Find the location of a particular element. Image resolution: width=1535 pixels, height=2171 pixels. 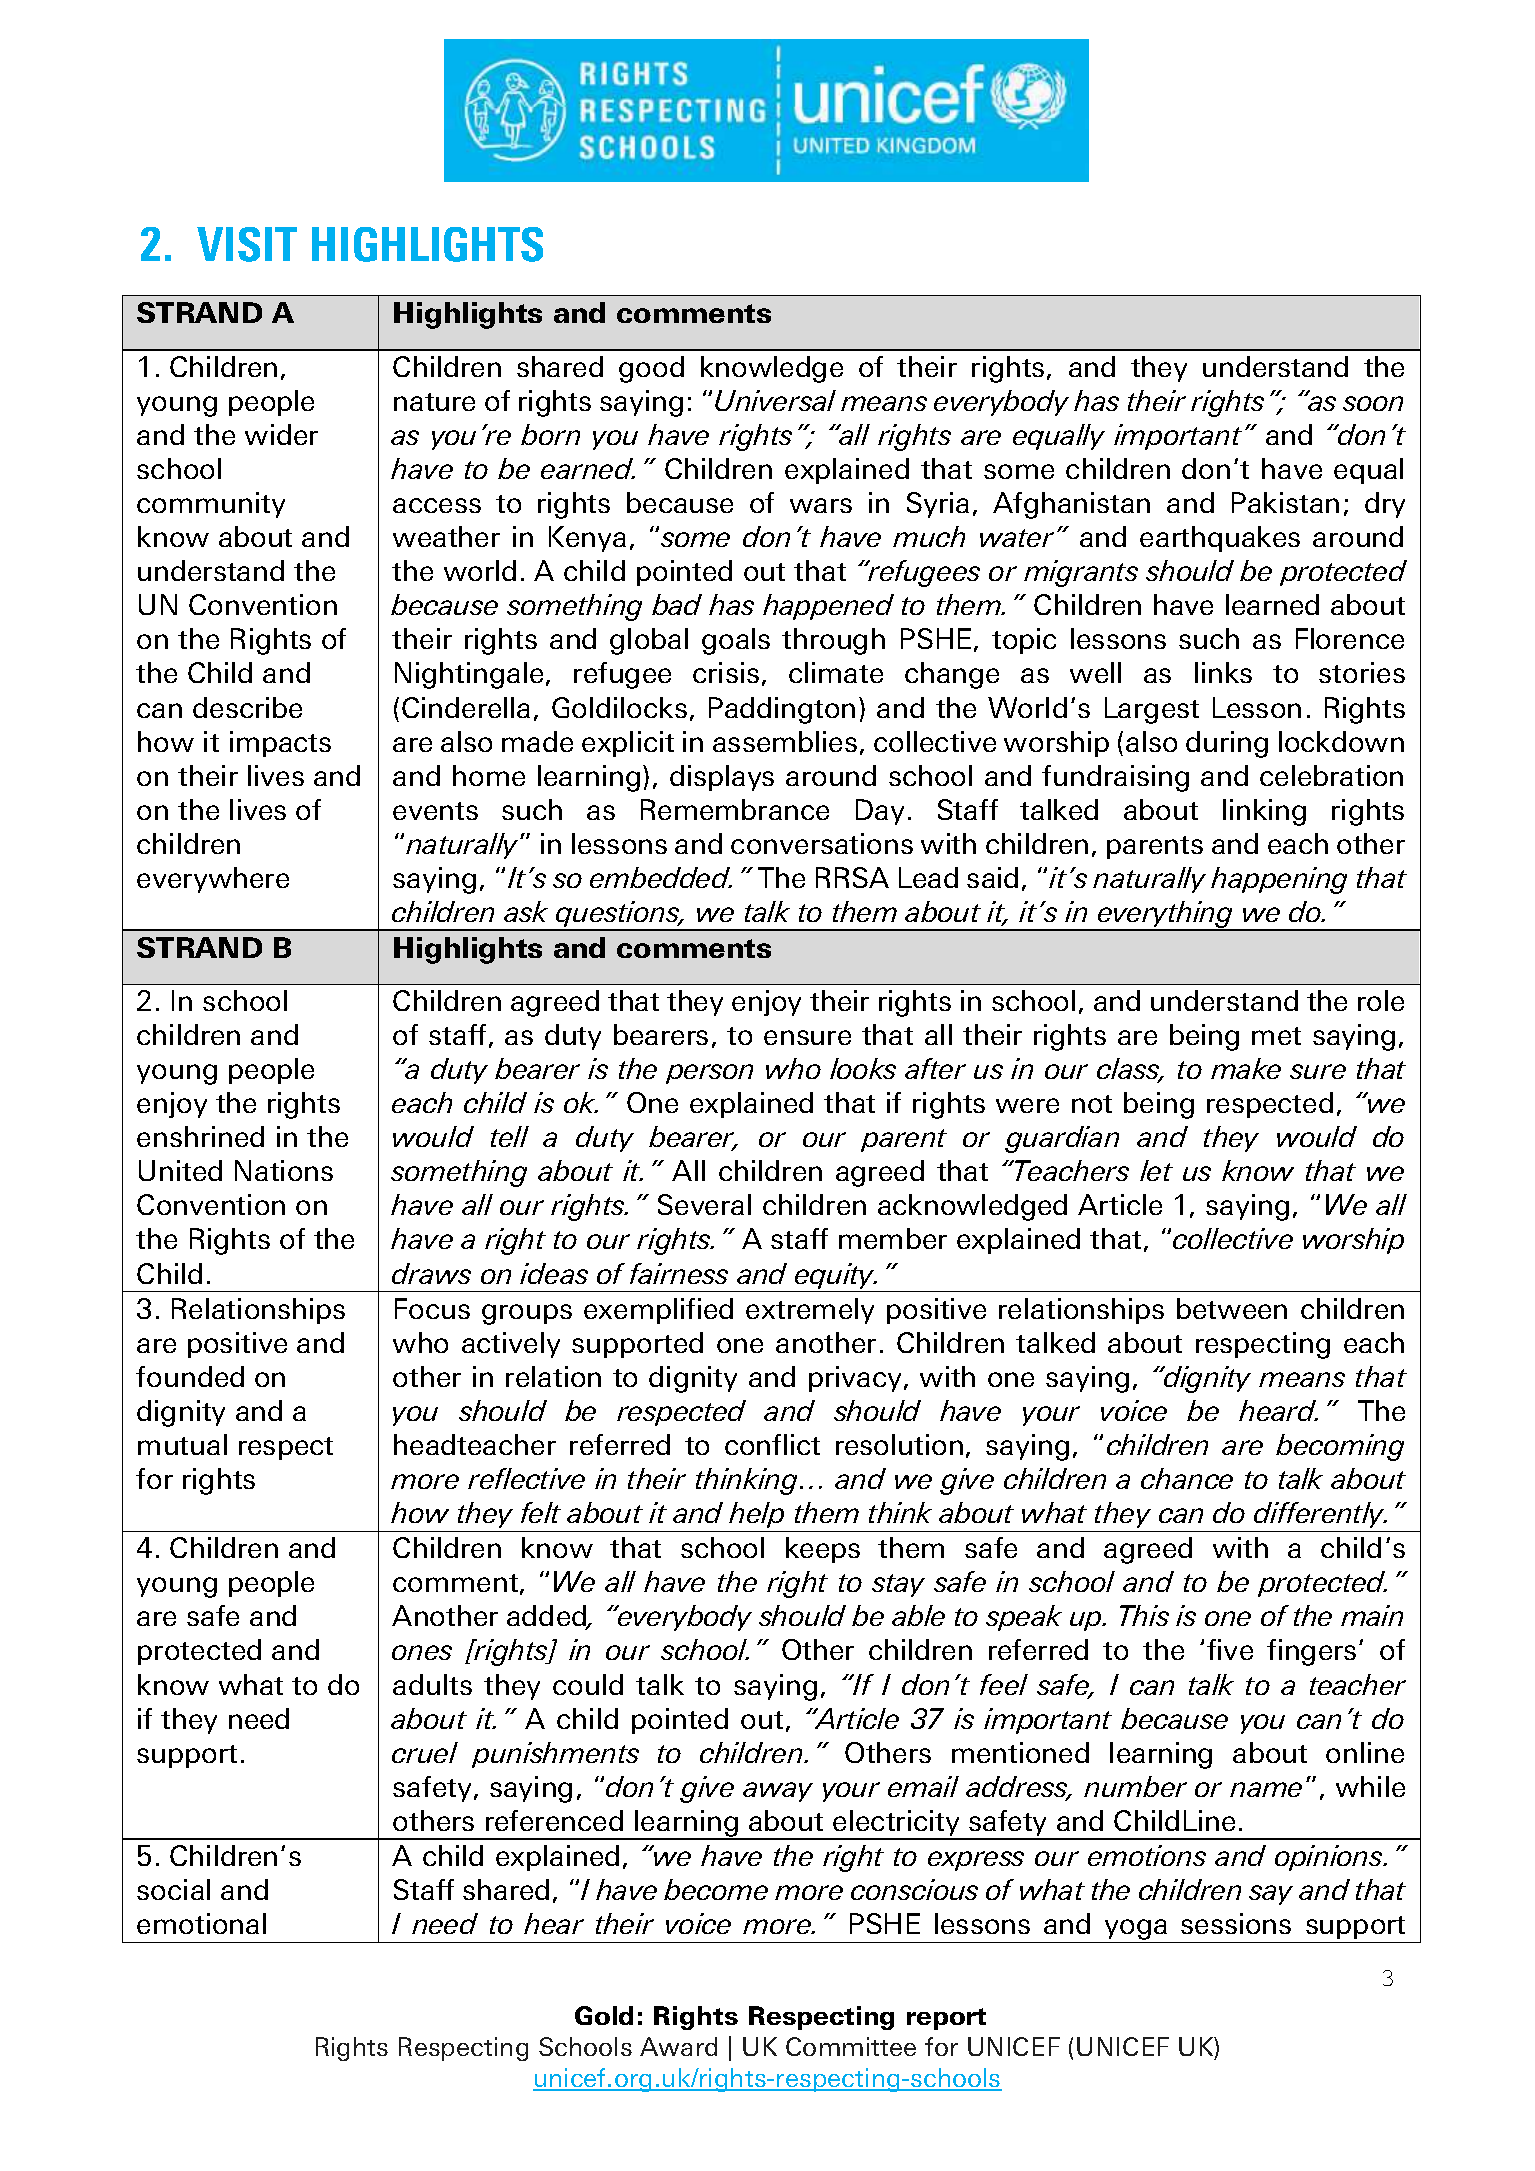

emotional is located at coordinates (201, 1923).
